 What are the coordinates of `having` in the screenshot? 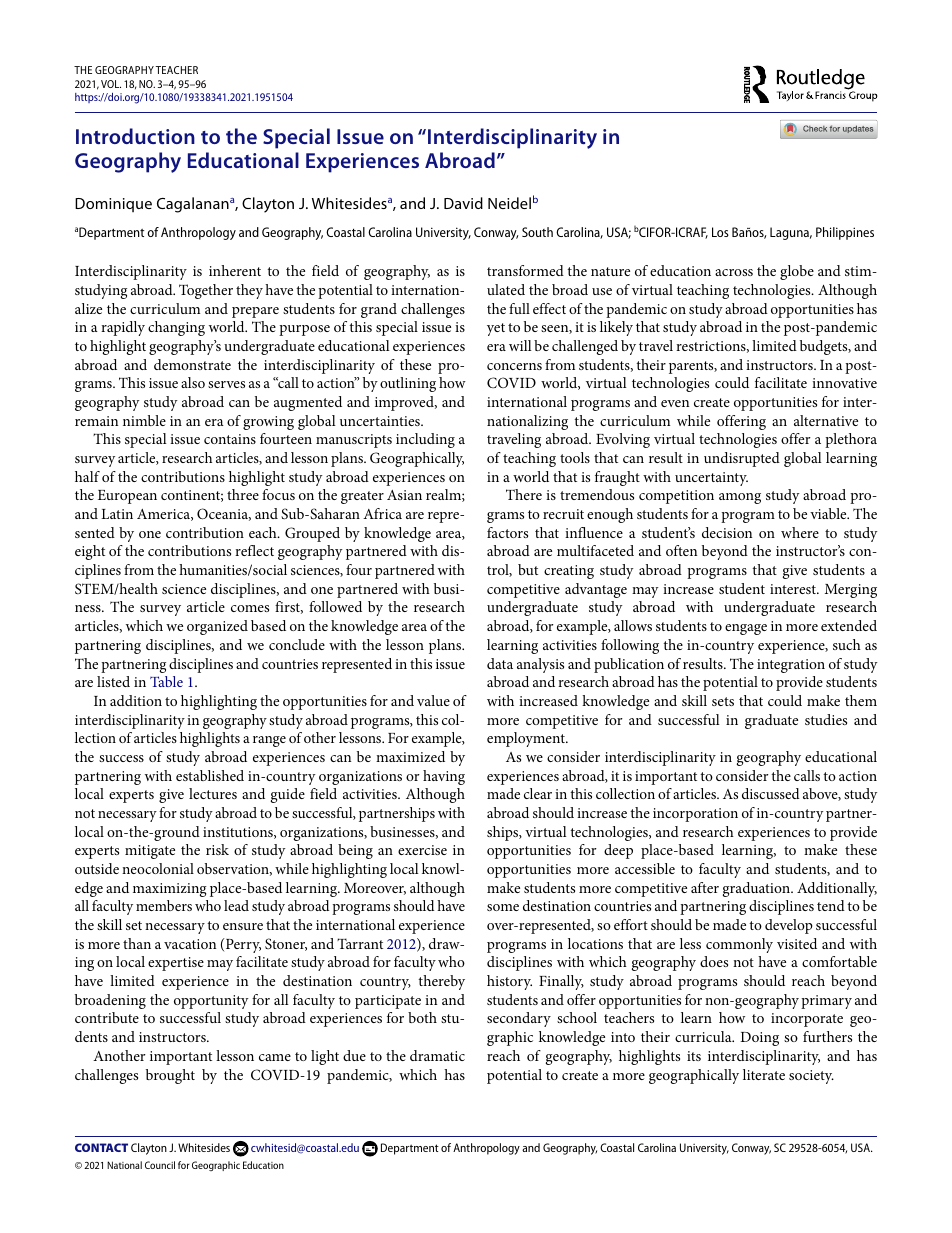 It's located at (444, 777).
